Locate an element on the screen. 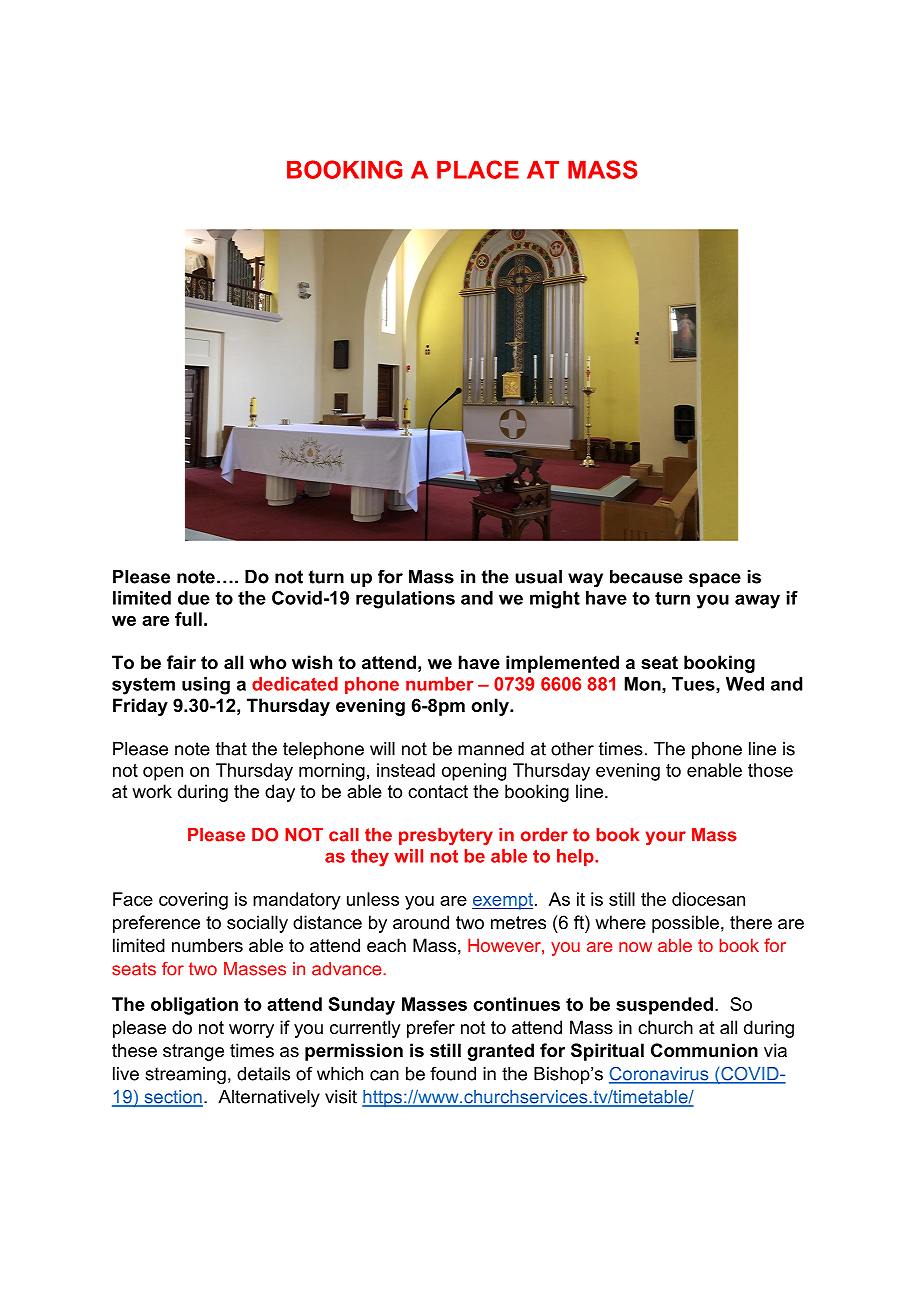 This screenshot has width=924, height=1308. usual is located at coordinates (538, 577).
